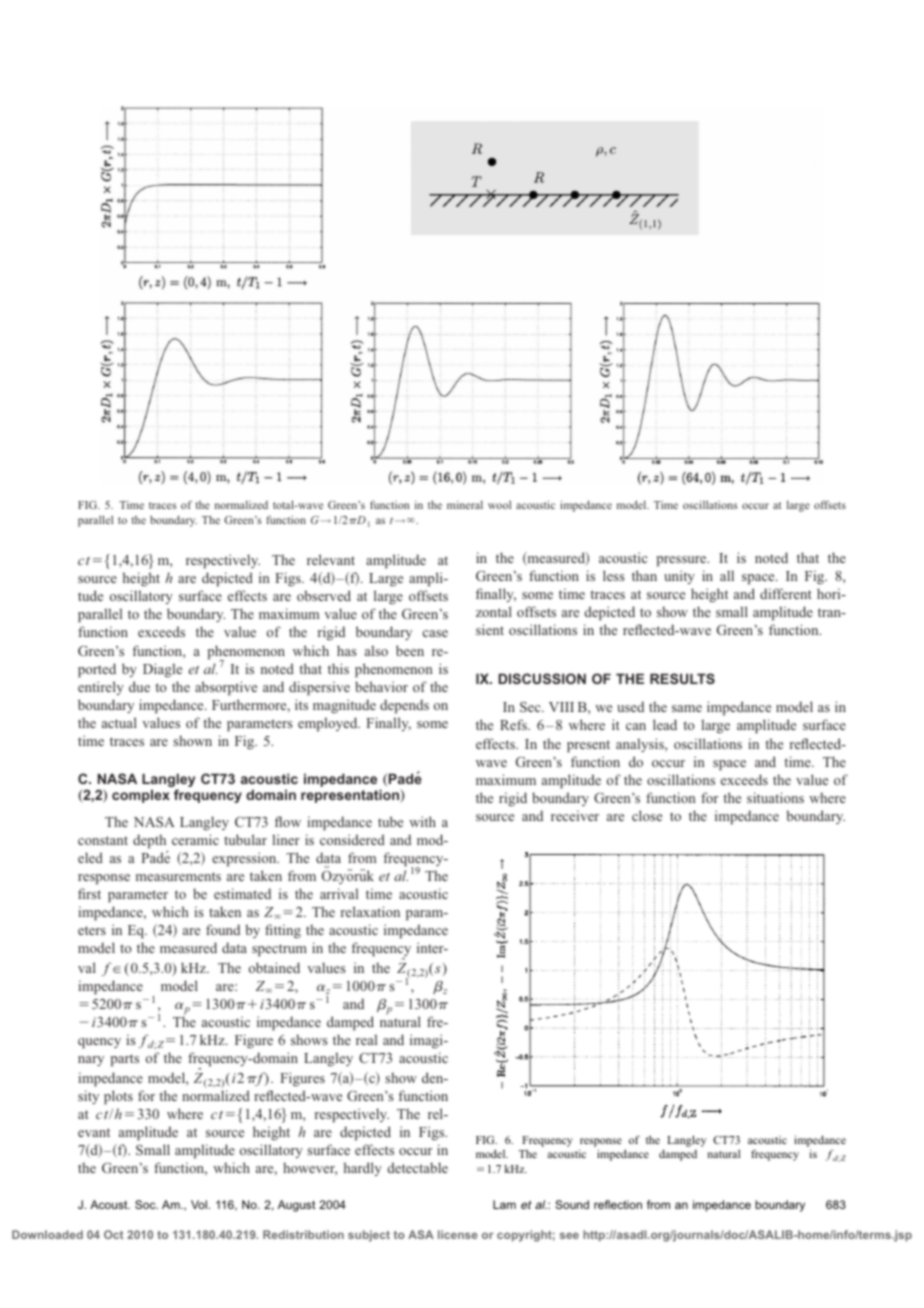 The image size is (924, 1308). I want to click on mineral, so click(465, 505).
